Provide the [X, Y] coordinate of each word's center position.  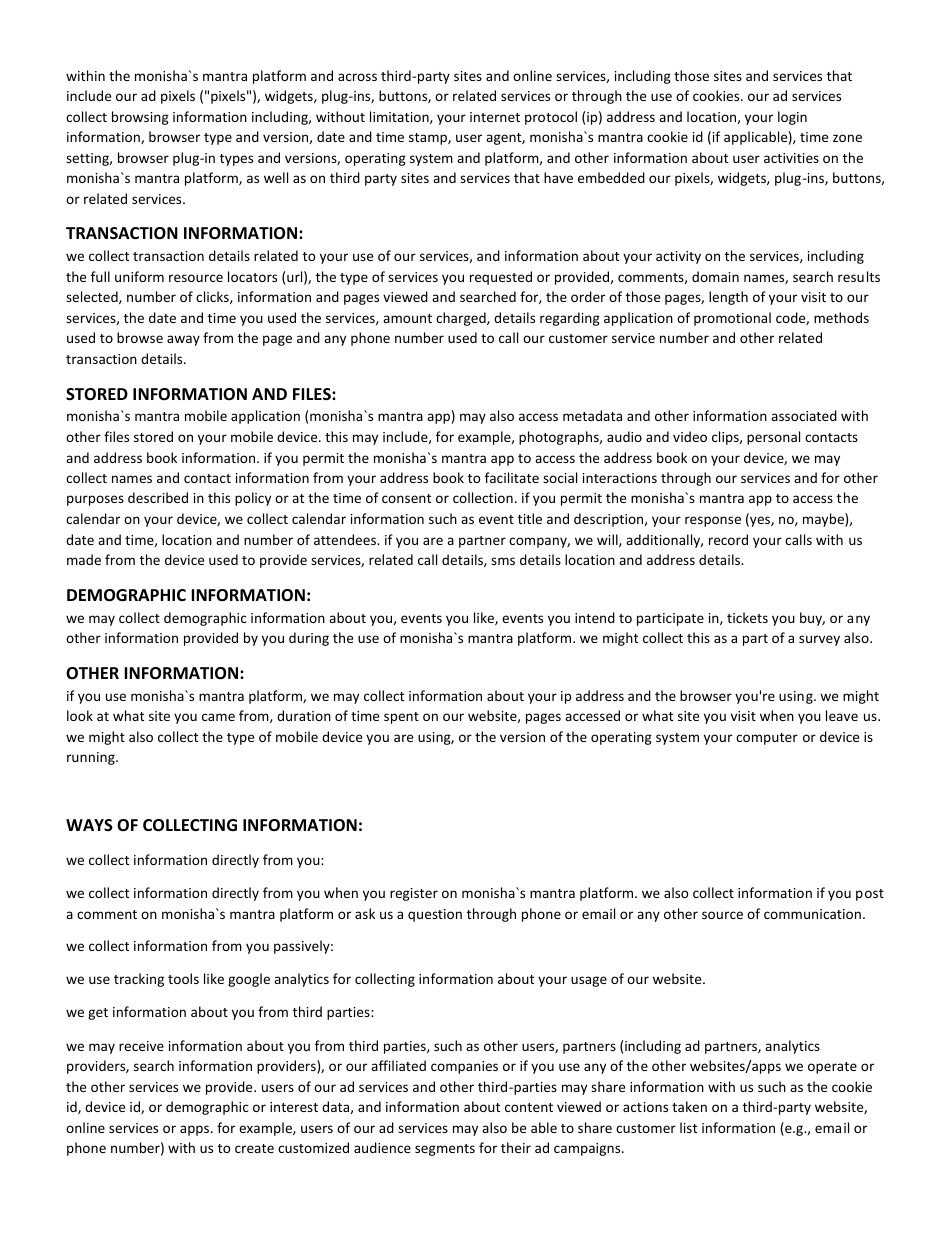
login [792, 118]
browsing [140, 118]
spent [401, 718]
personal [773, 438]
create [254, 1148]
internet [495, 117]
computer [767, 739]
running [92, 758]
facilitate [512, 477]
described [158, 497]
